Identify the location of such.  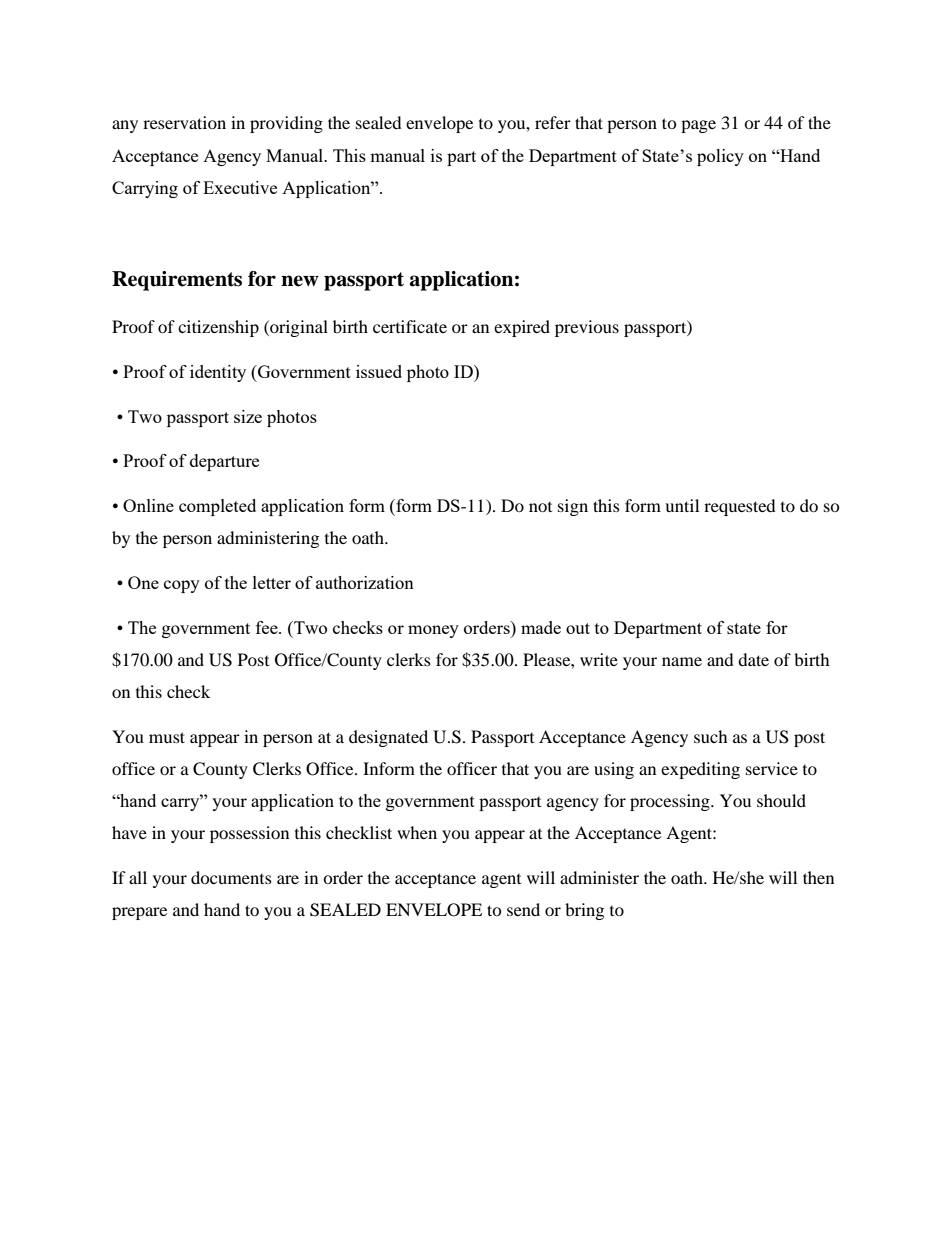
(711, 736).
